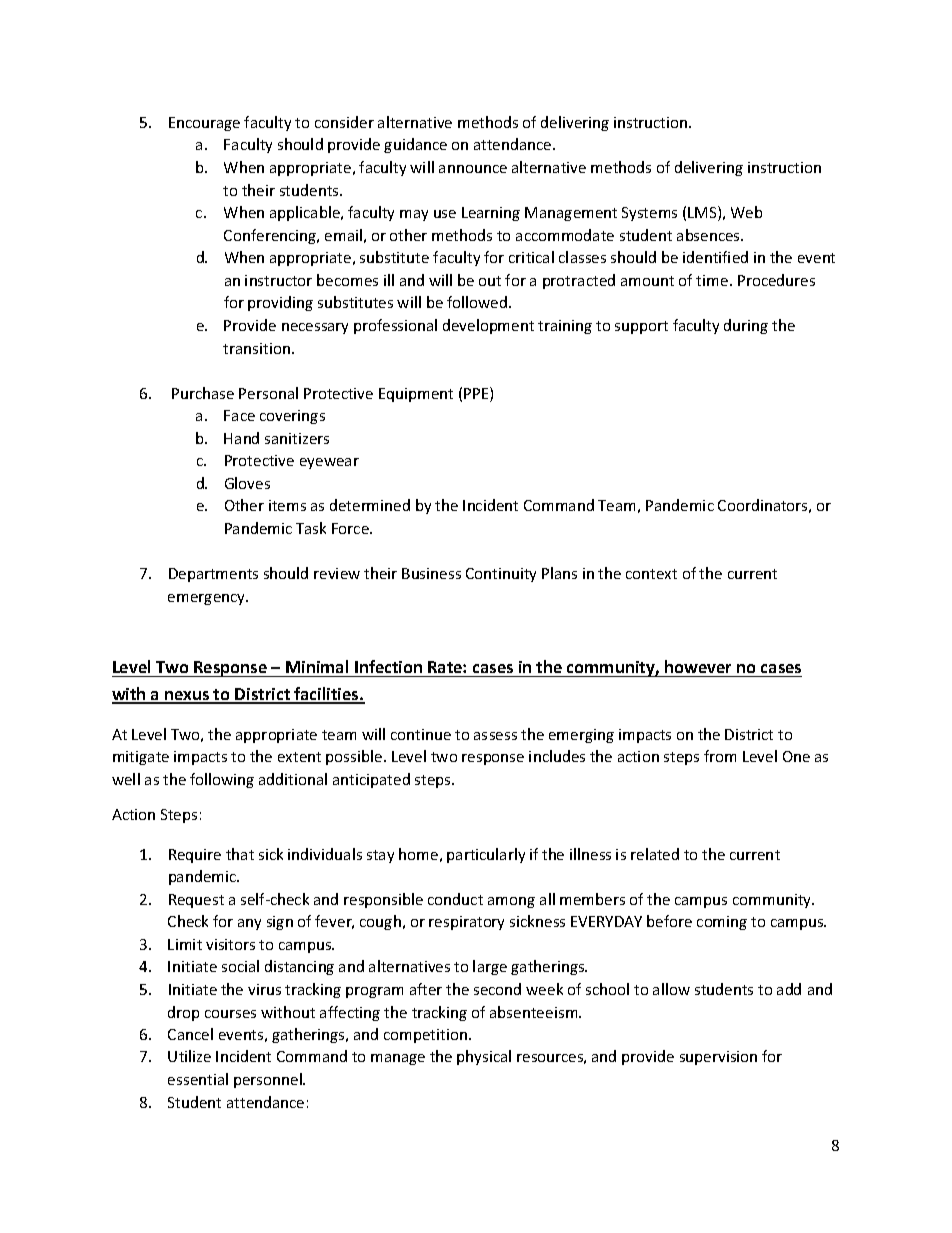  I want to click on LMS, so click(703, 213).
